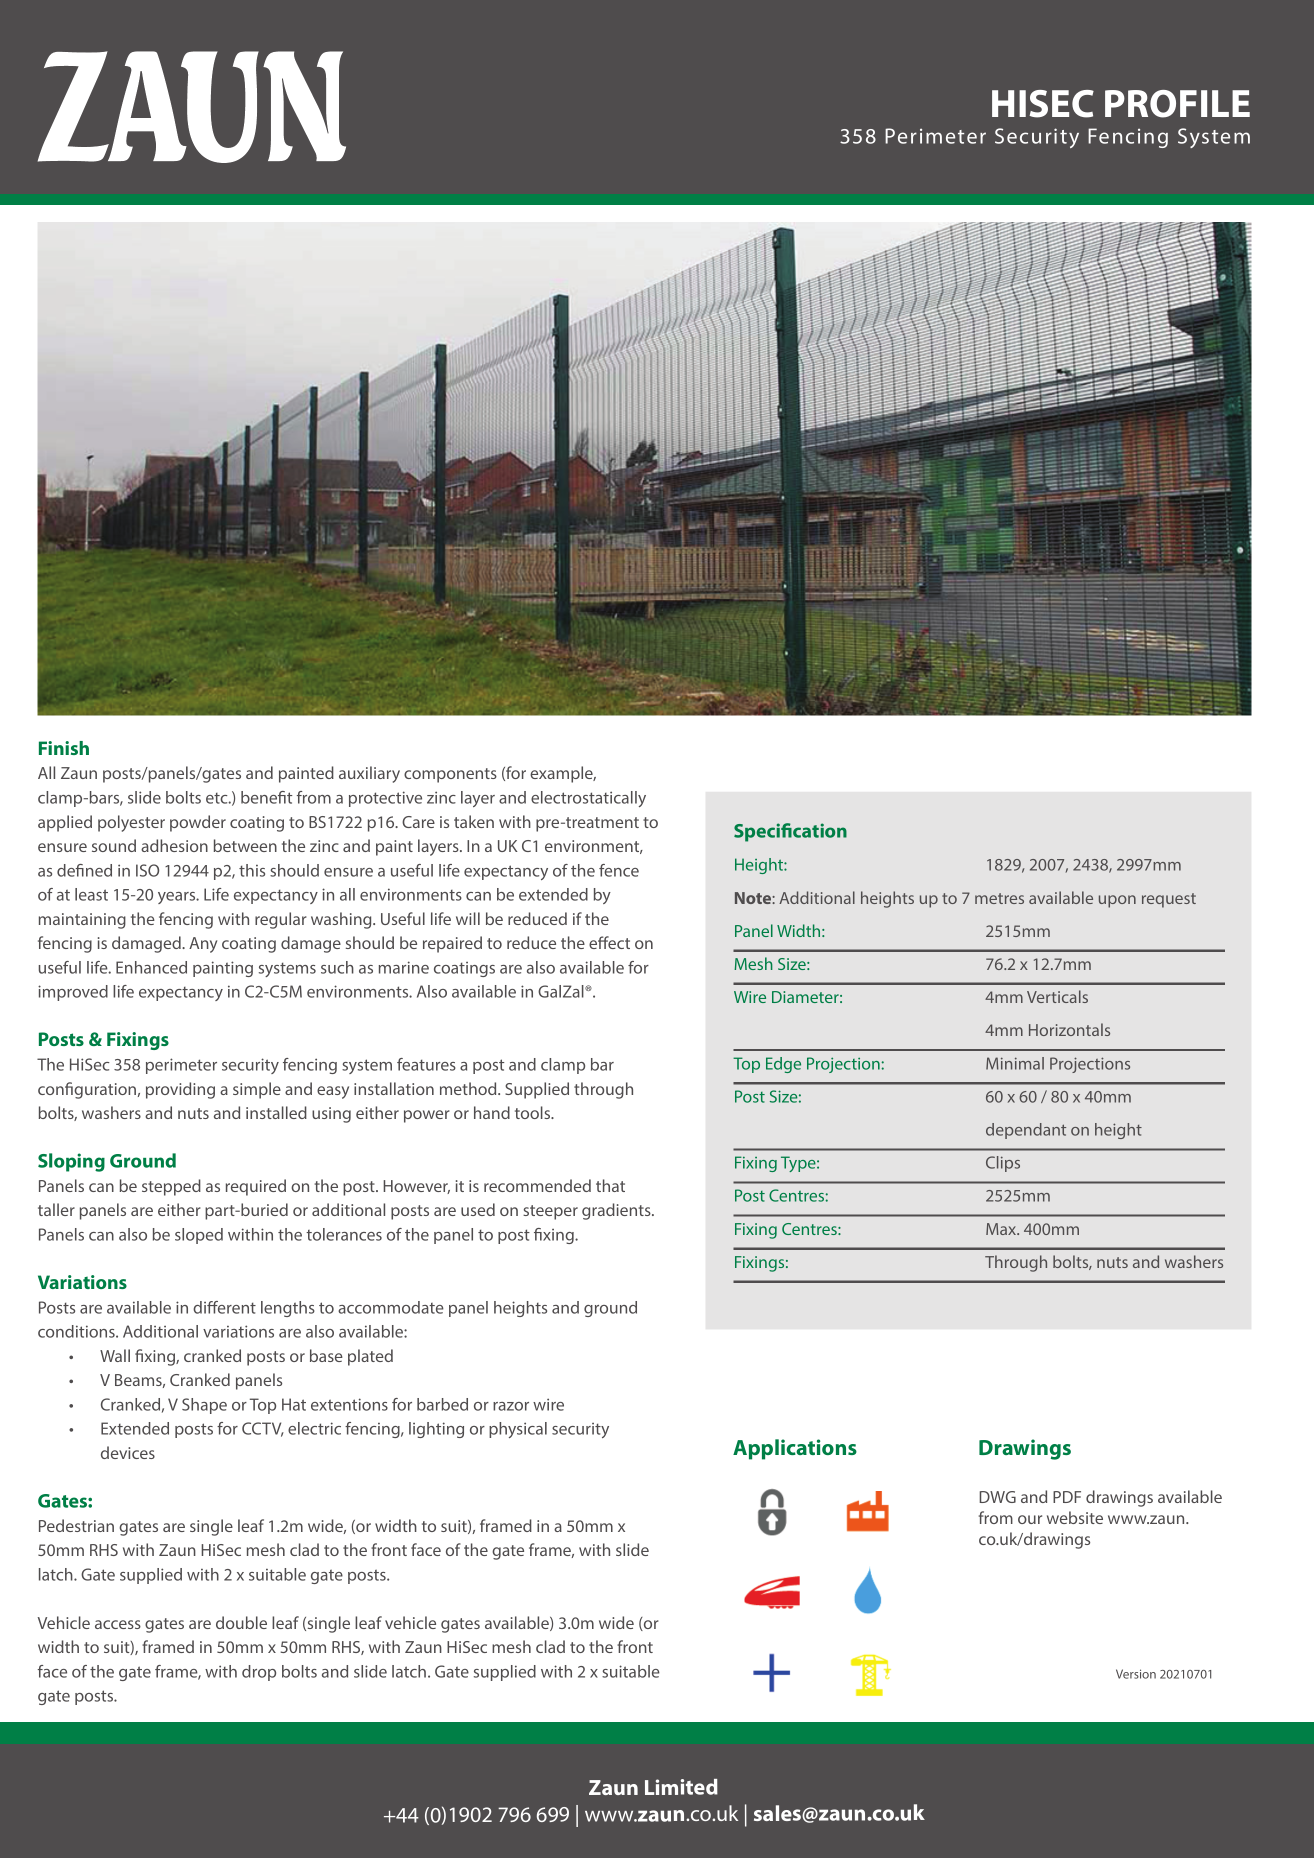  What do you see at coordinates (681, 1787) in the screenshot?
I see `Limited` at bounding box center [681, 1787].
